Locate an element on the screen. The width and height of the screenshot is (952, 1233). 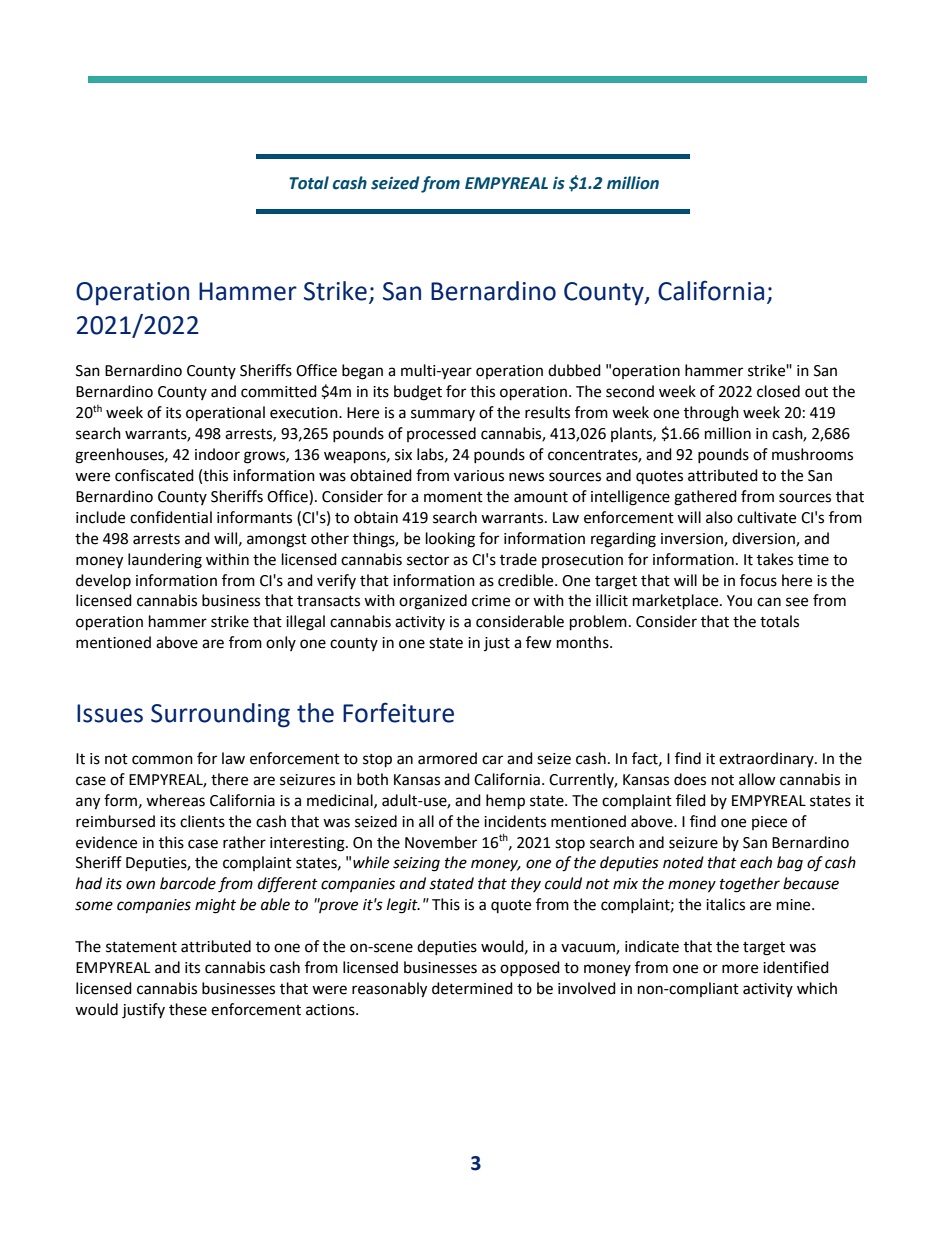
You is located at coordinates (739, 601).
